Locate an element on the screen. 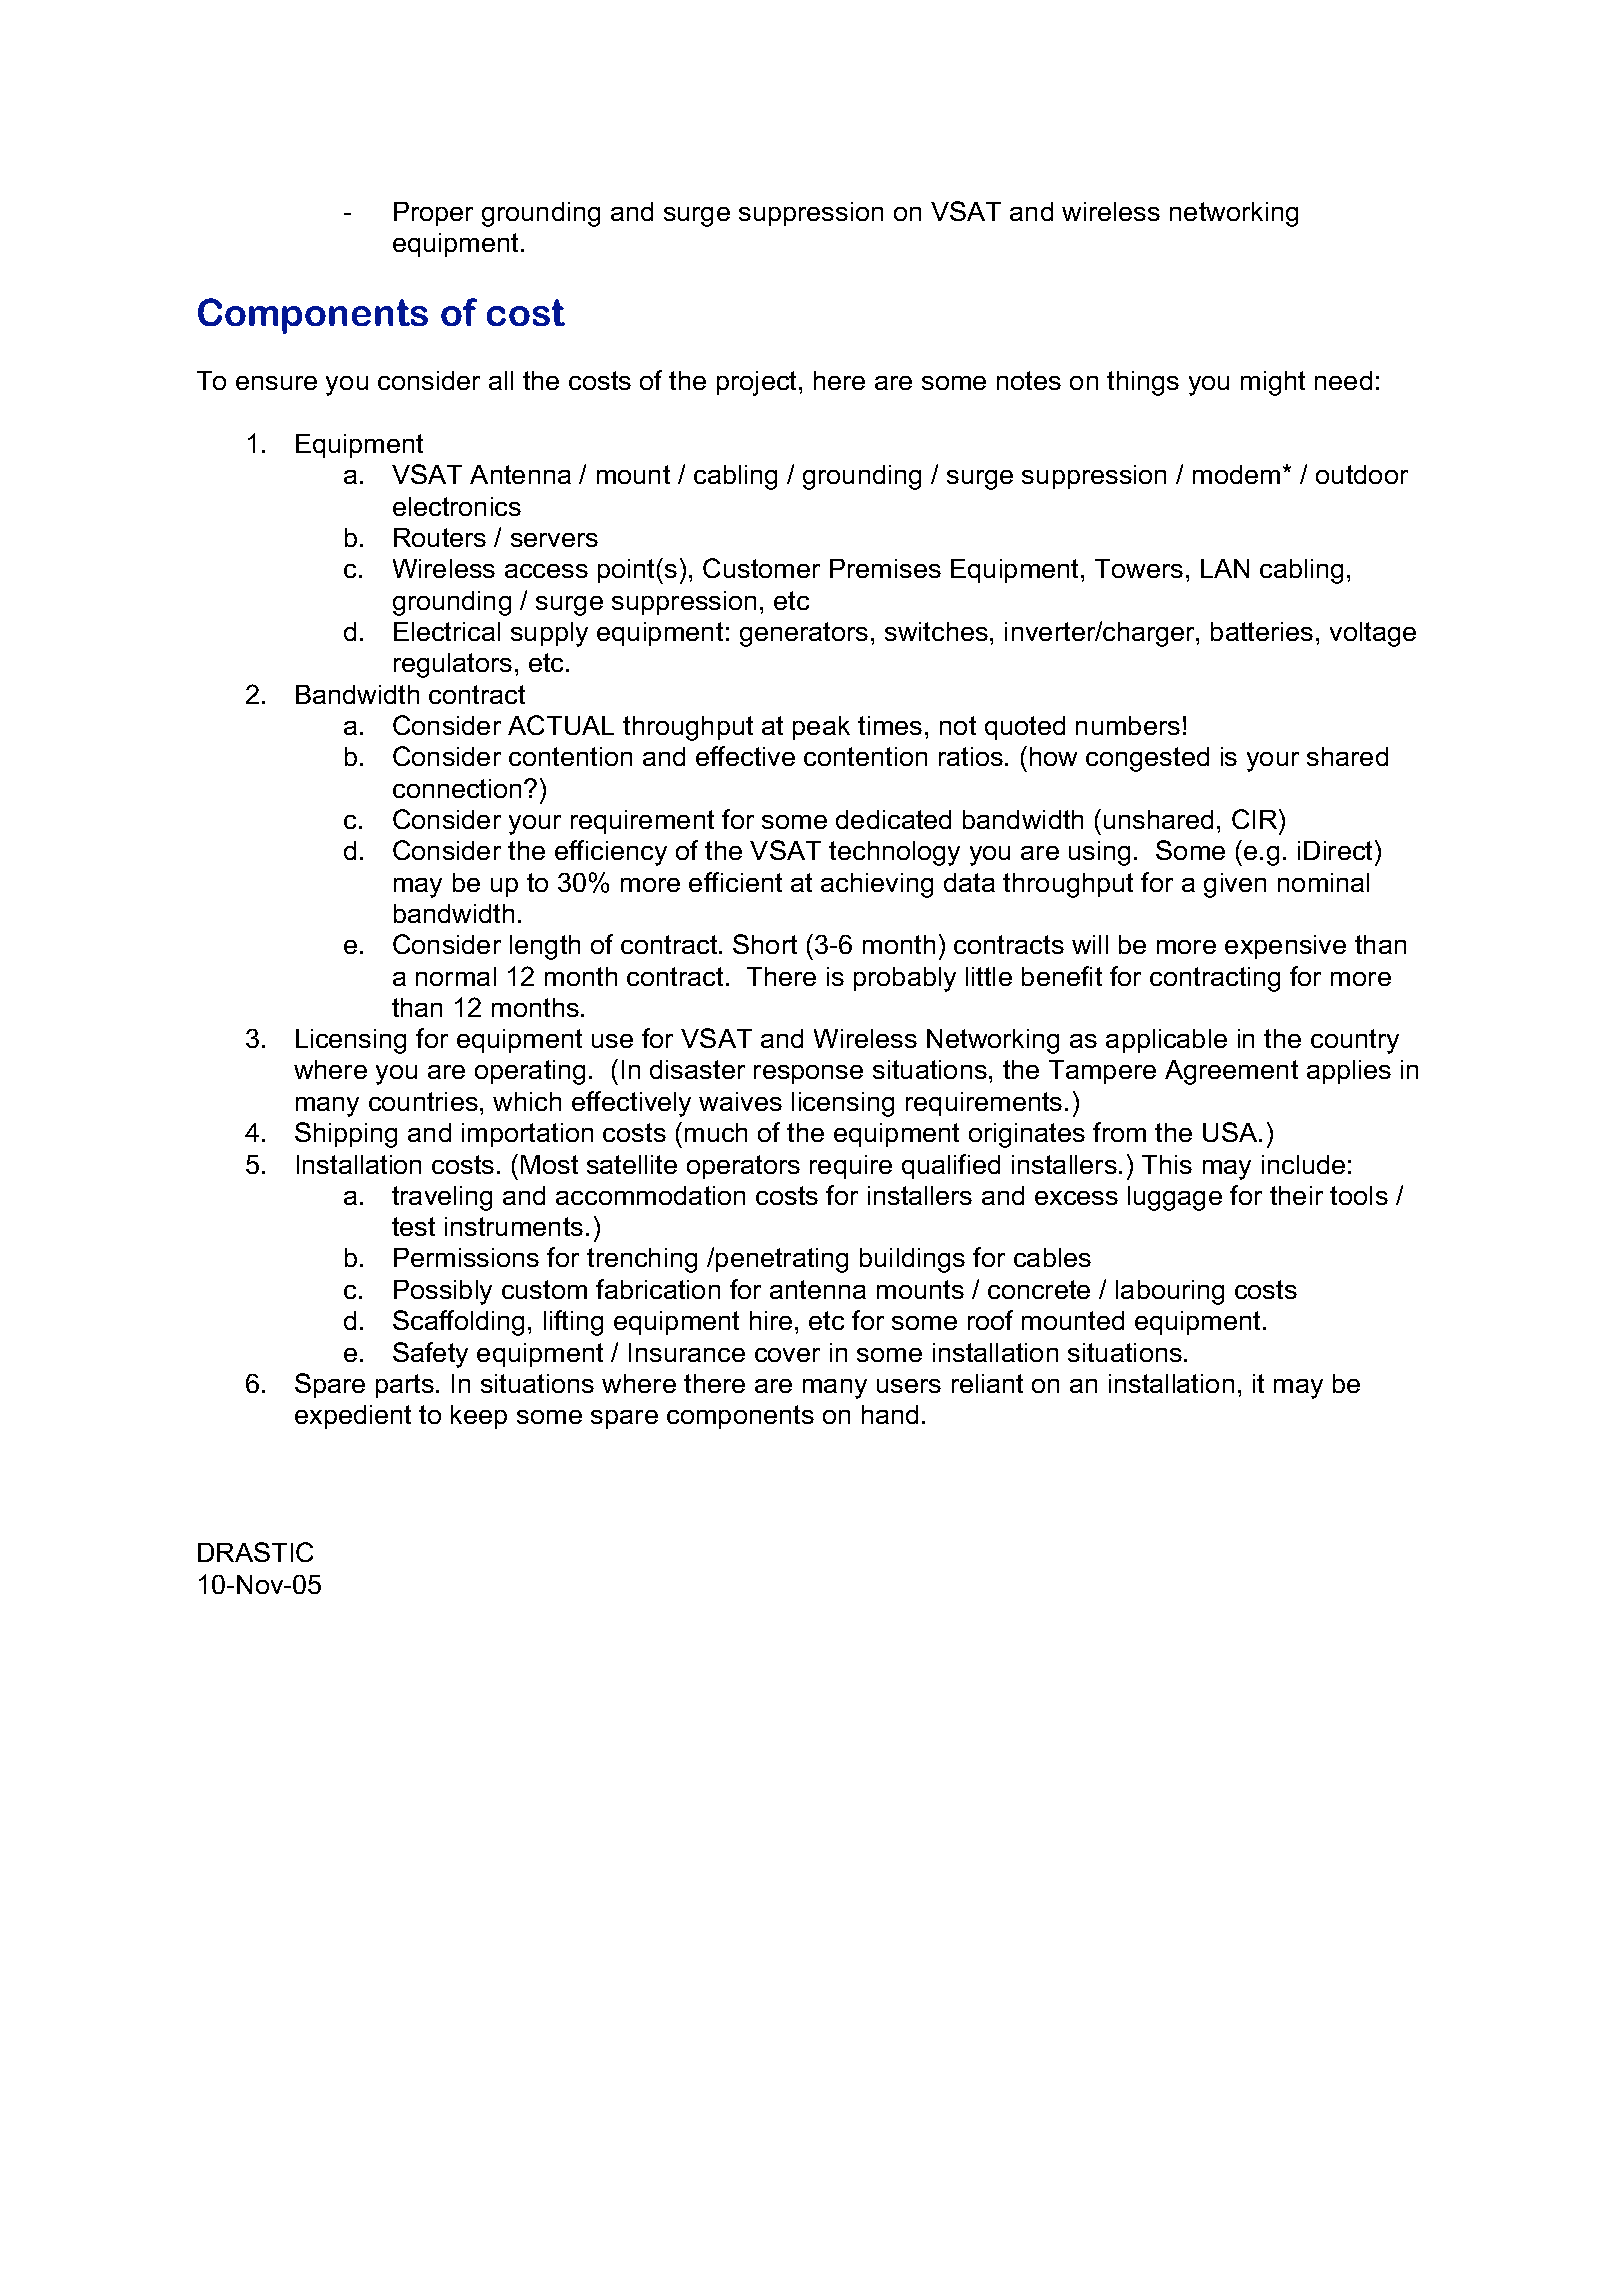  might is located at coordinates (1273, 383).
